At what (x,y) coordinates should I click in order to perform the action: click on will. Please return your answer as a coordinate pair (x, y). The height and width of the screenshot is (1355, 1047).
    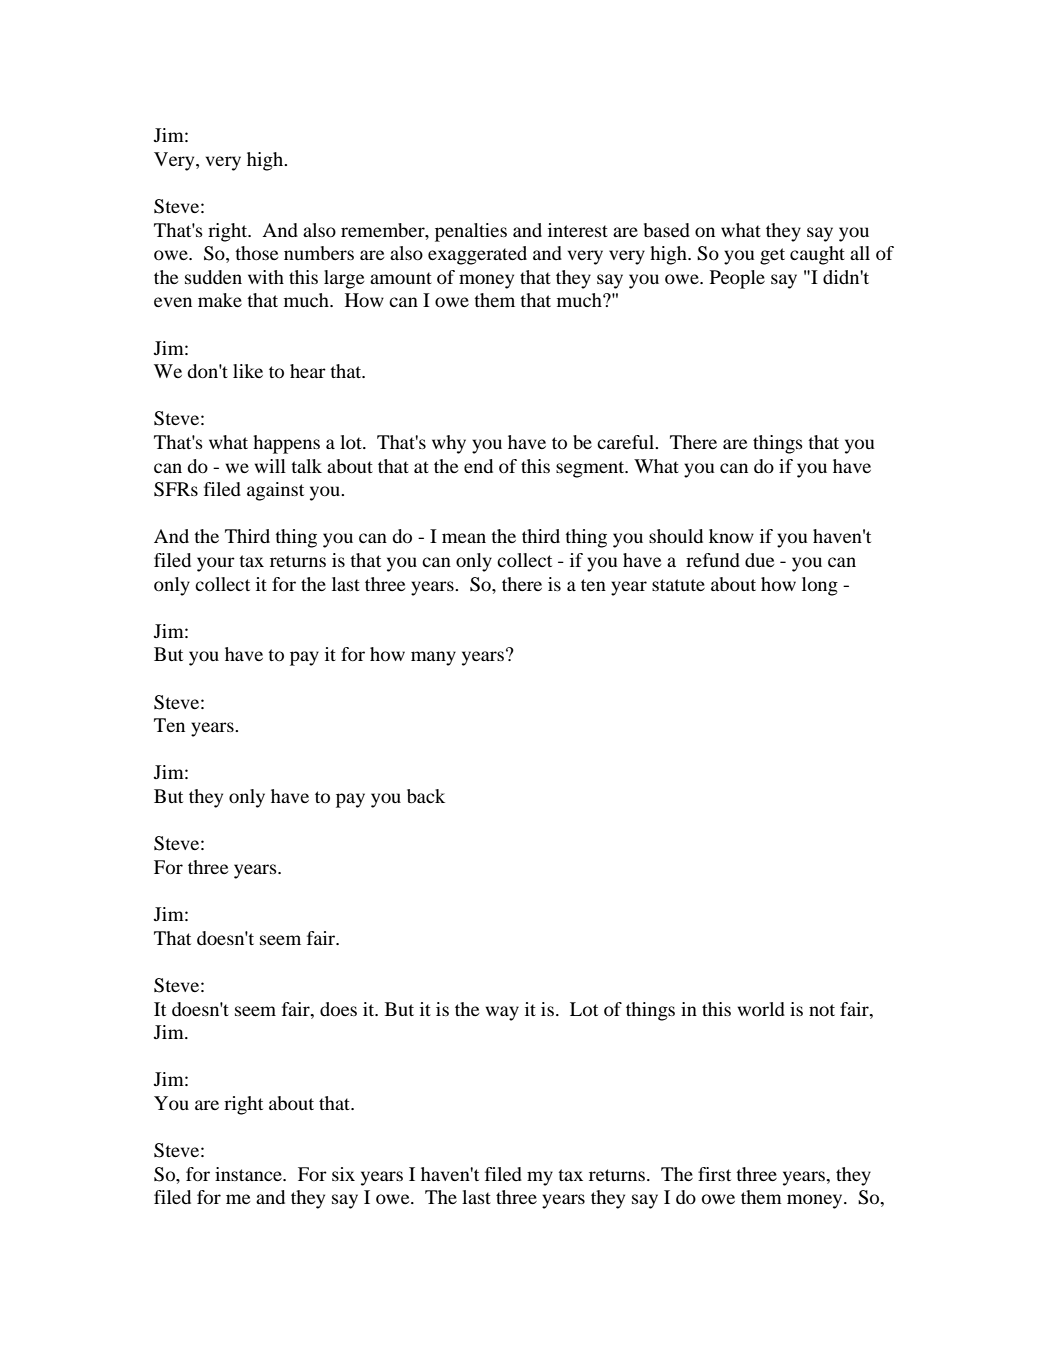
    Looking at the image, I should click on (270, 466).
